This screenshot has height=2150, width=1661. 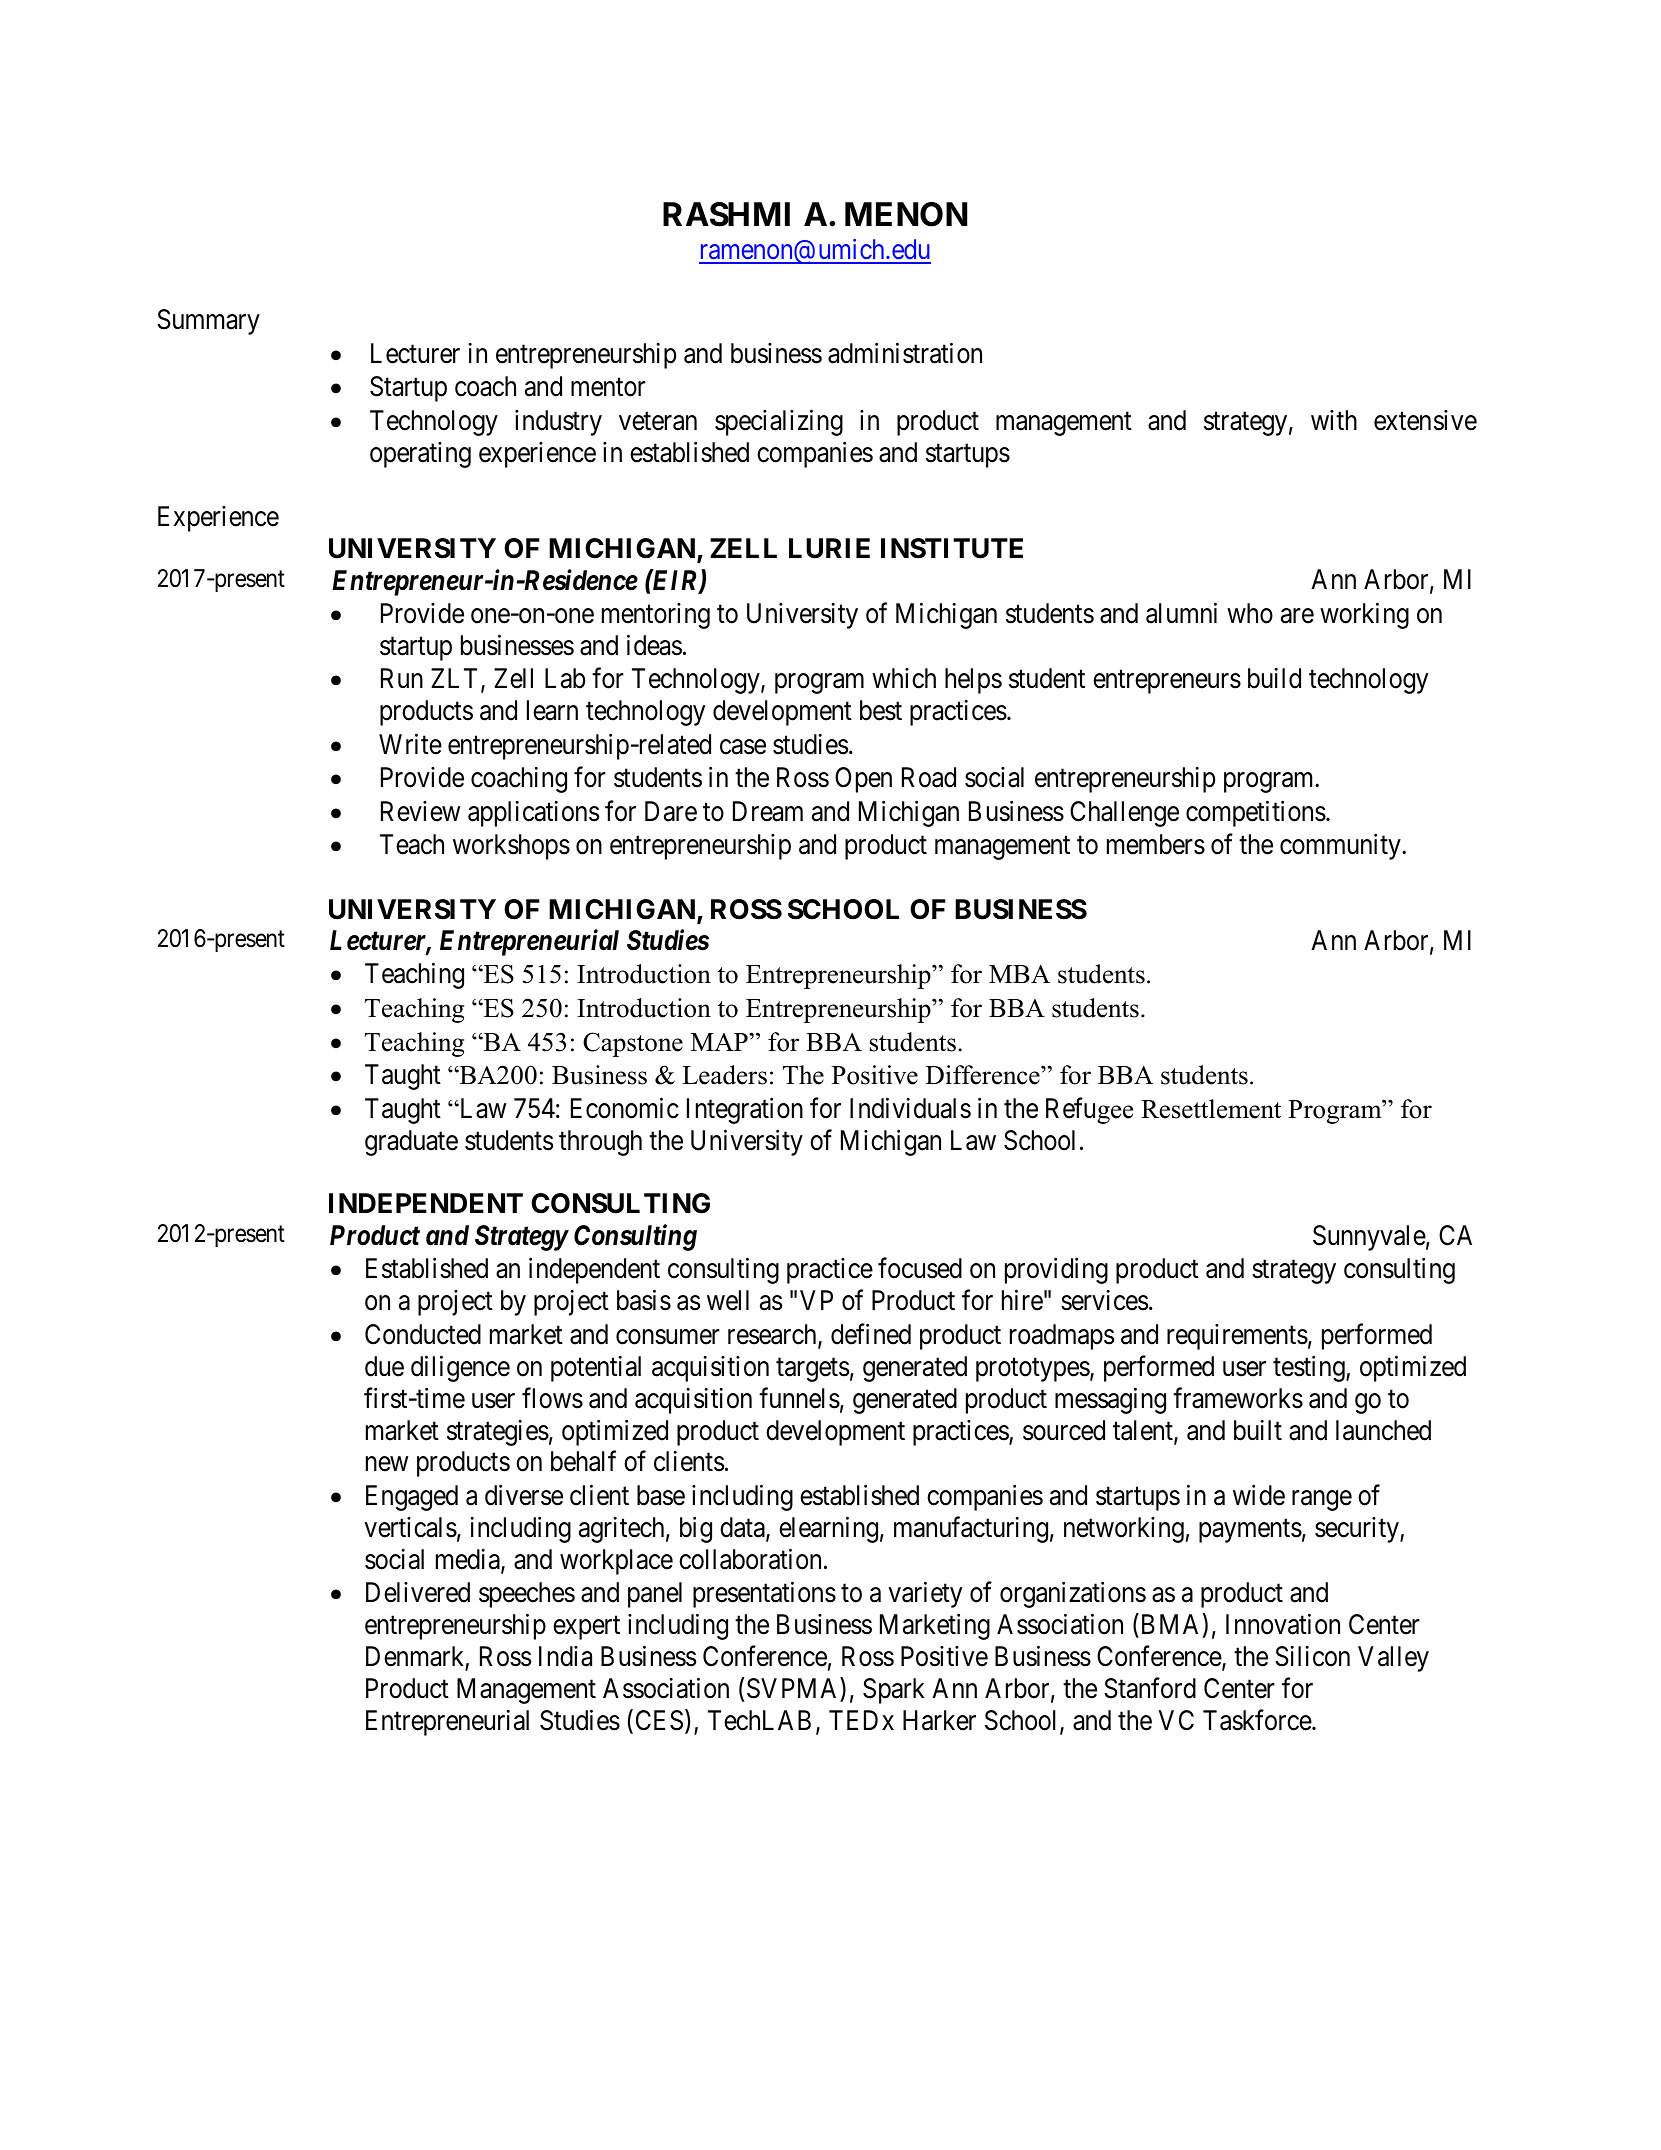 What do you see at coordinates (208, 322) in the screenshot?
I see `Summary` at bounding box center [208, 322].
